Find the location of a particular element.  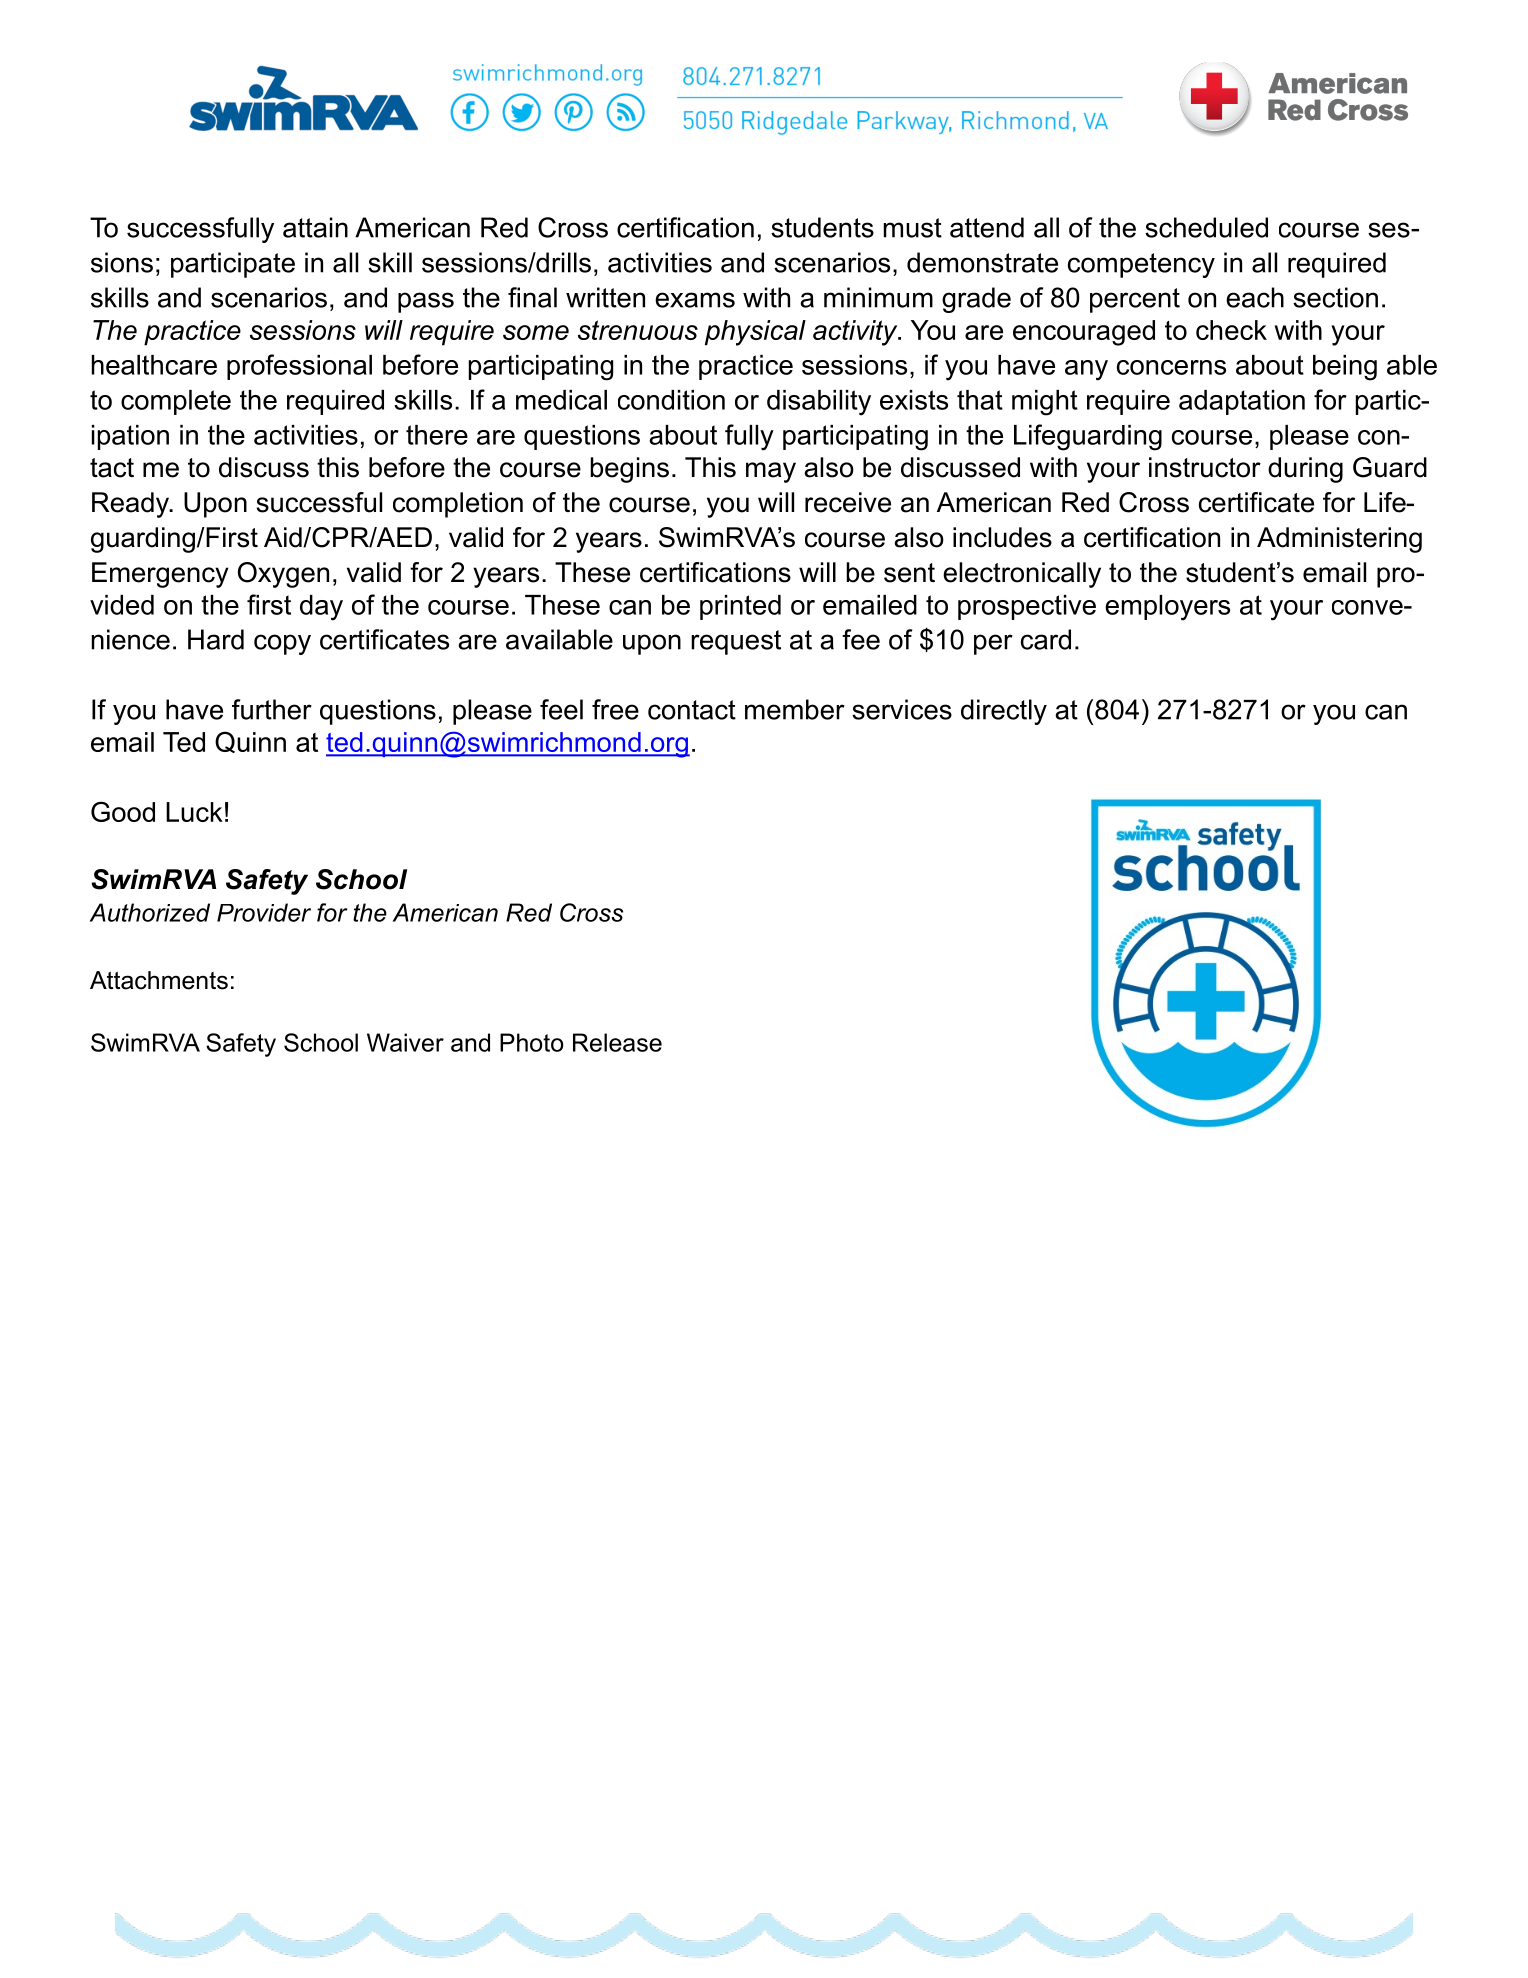

Waiver is located at coordinates (405, 1042).
